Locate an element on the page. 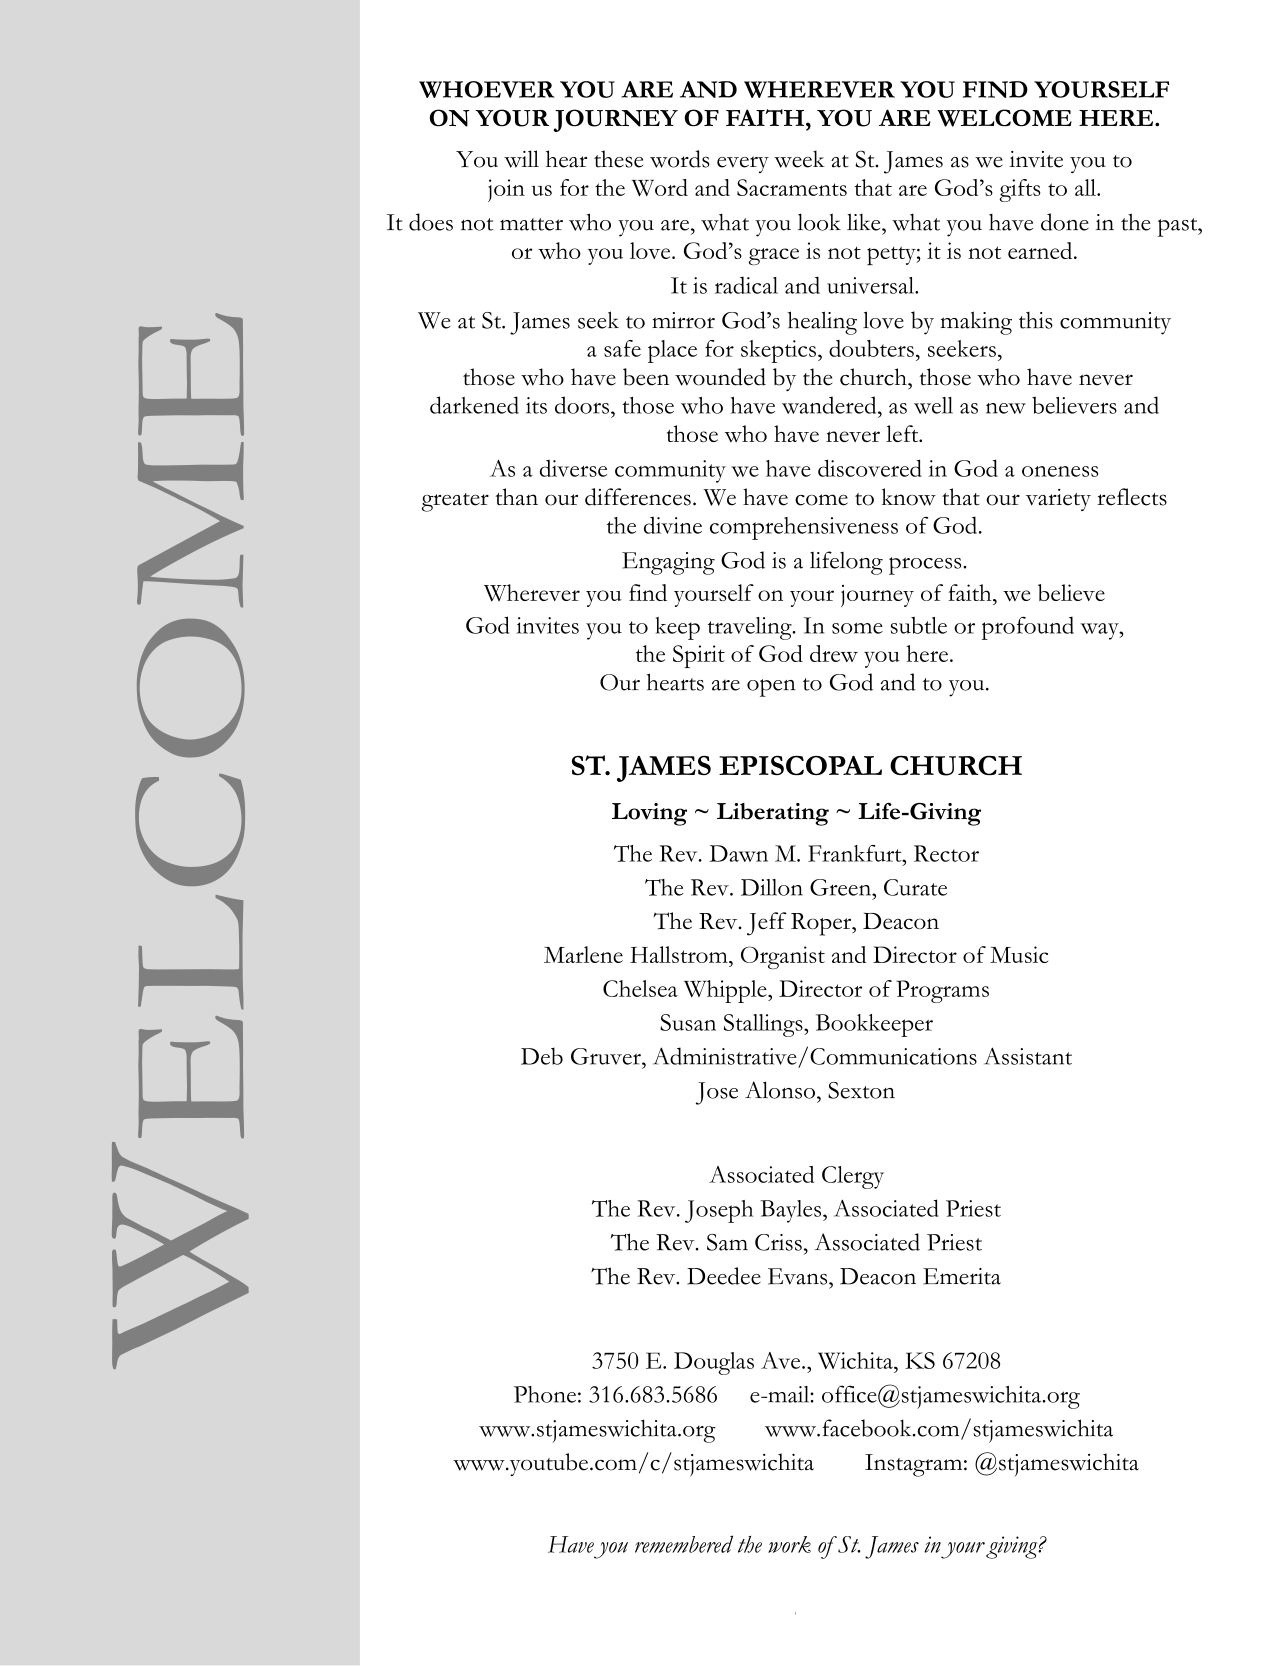 This document has height=1667, width=1288. than is located at coordinates (517, 496).
